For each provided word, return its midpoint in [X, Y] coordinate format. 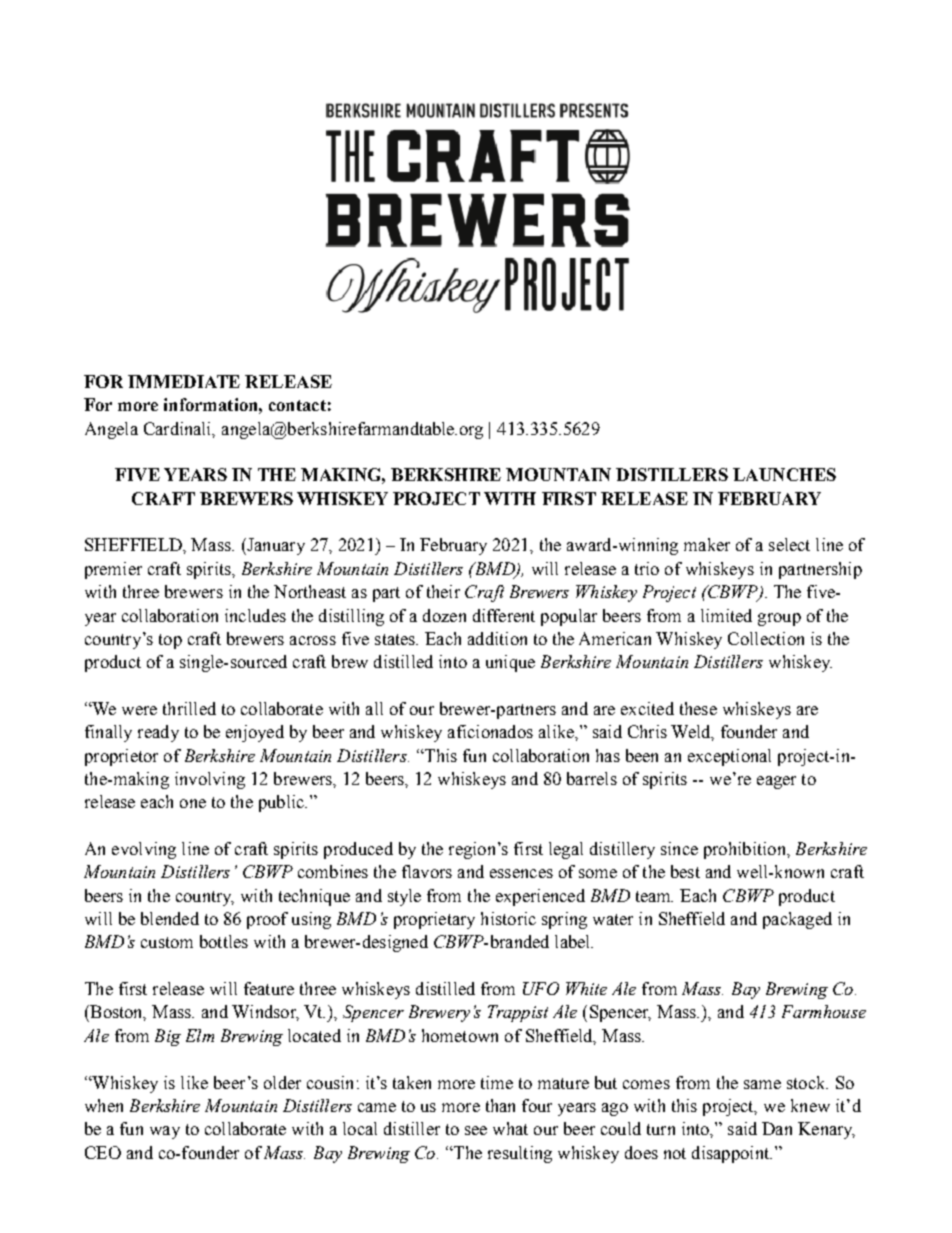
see [476, 1130]
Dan [777, 1128]
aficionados [490, 731]
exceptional [729, 757]
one [193, 803]
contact [297, 405]
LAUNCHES [784, 474]
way [165, 1132]
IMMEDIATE [184, 381]
